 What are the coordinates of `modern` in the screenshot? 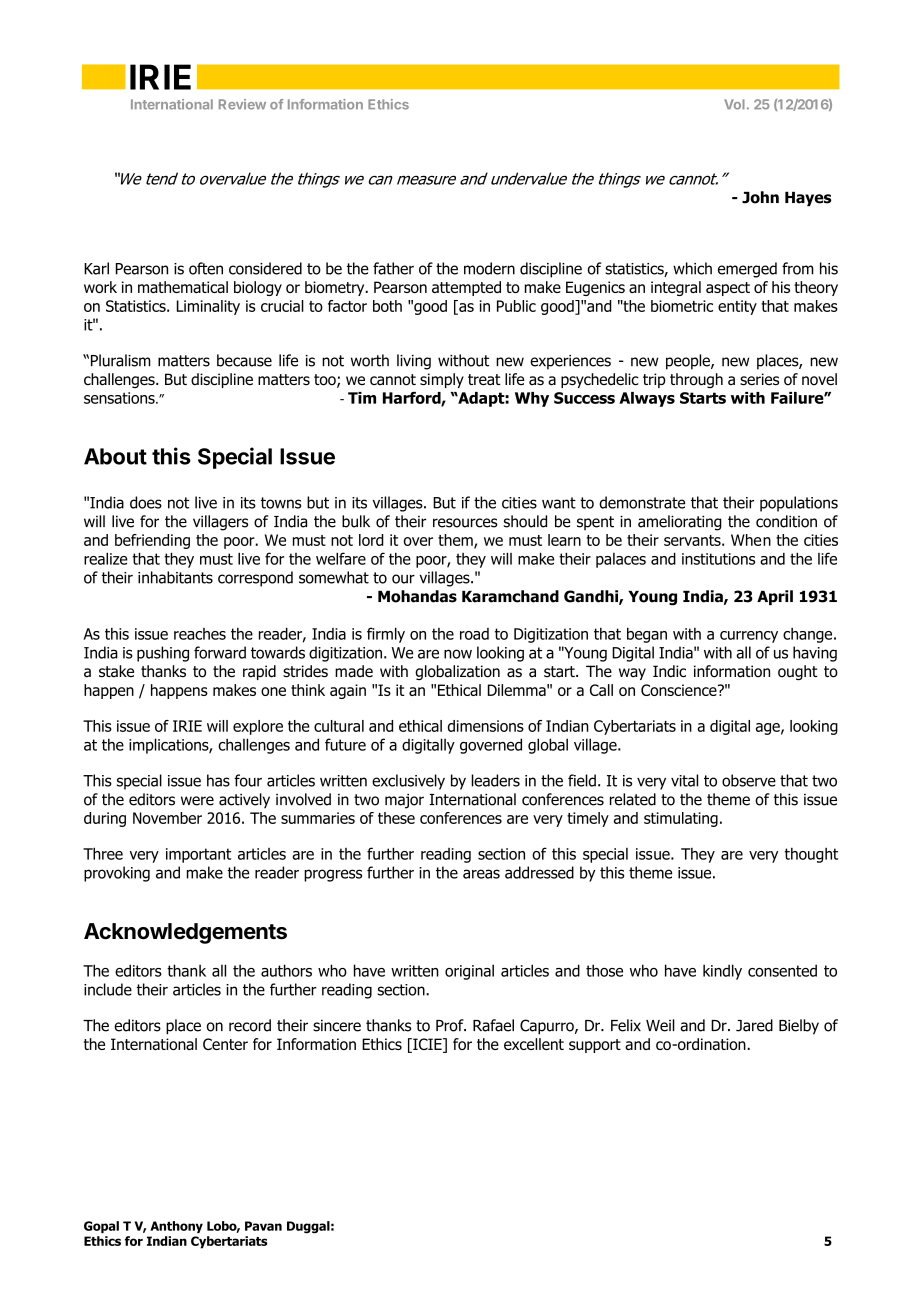 It's located at (489, 268).
